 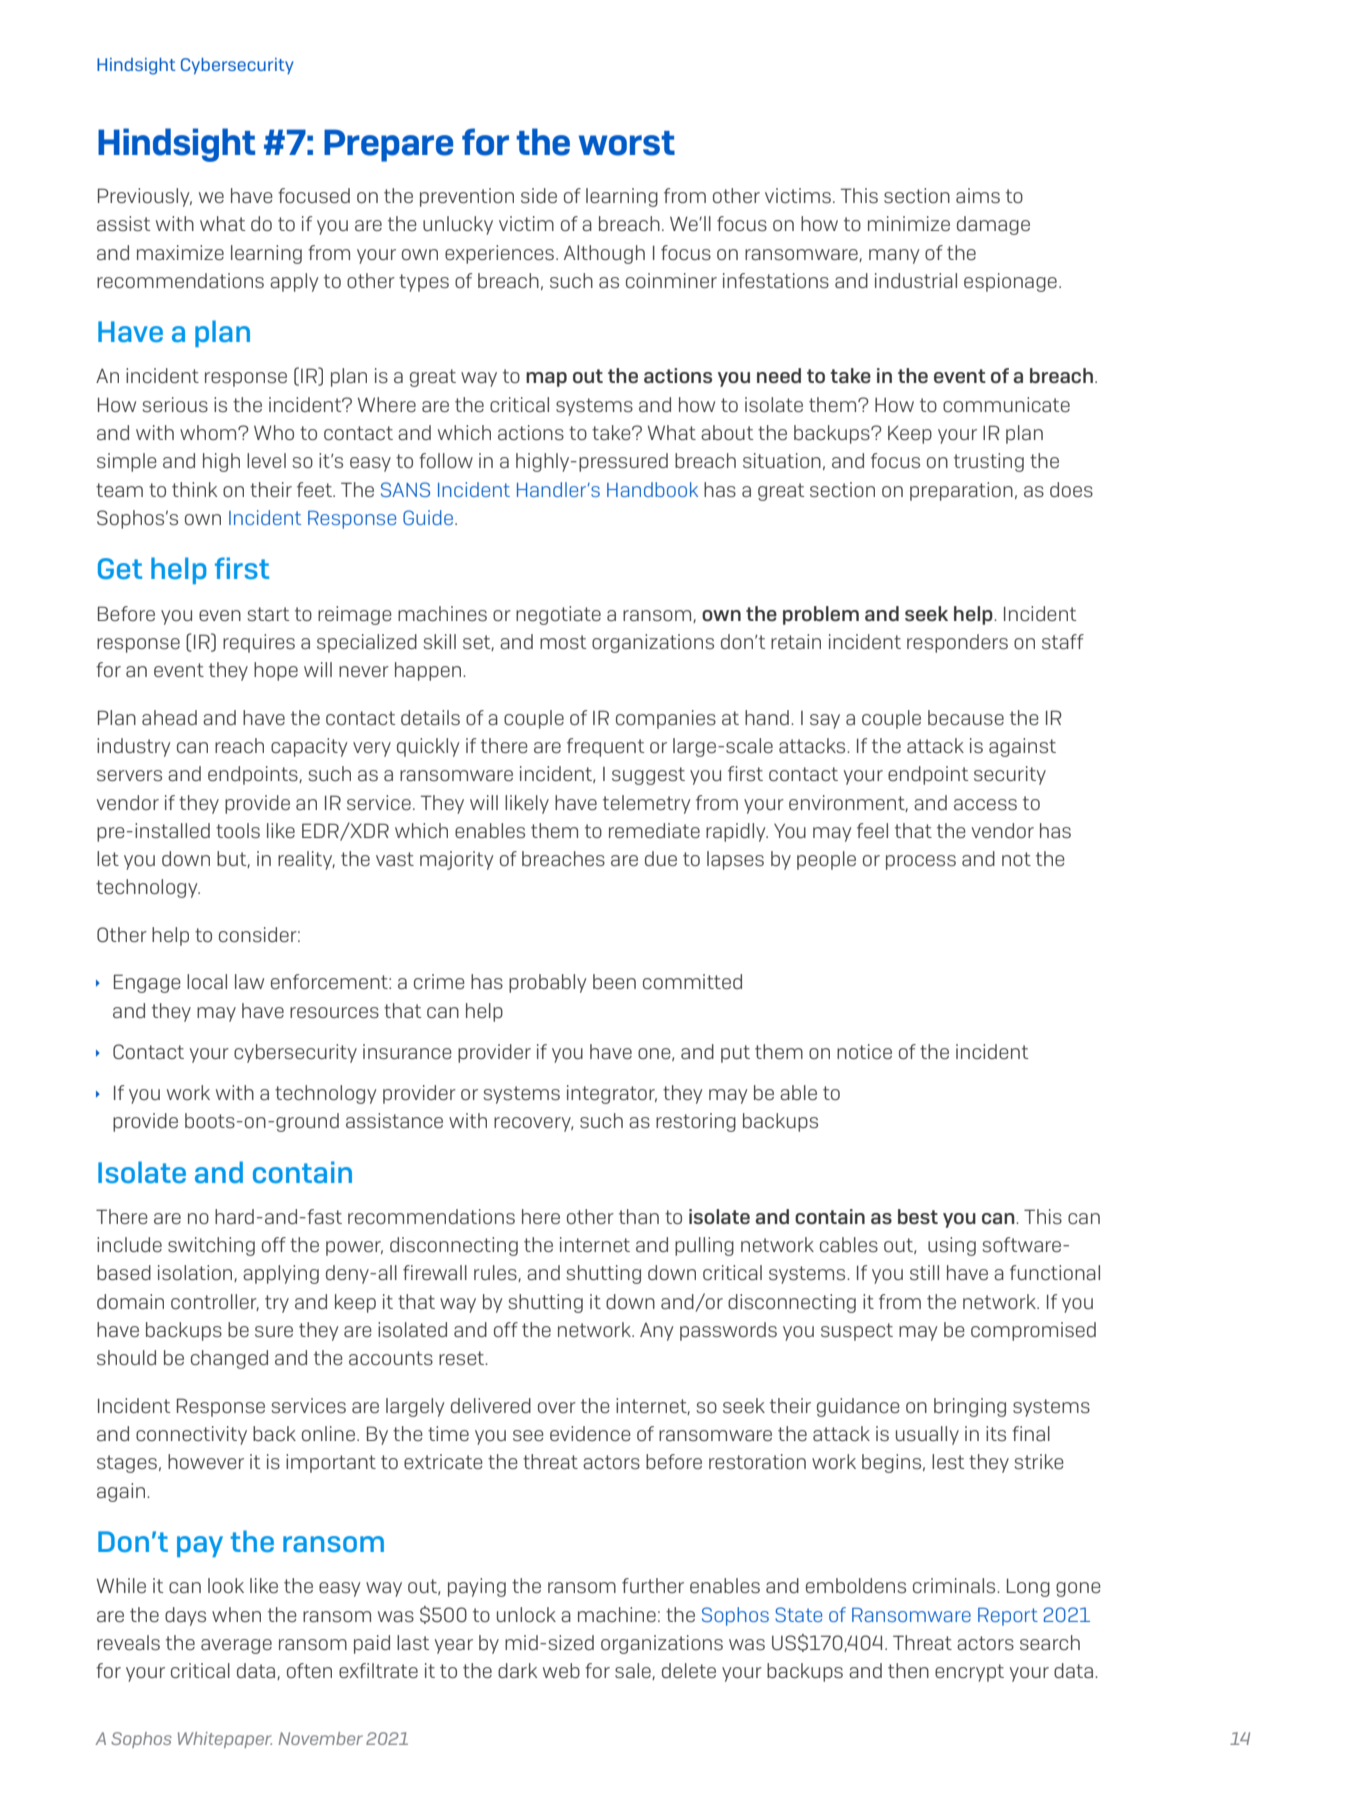 I want to click on switching, so click(x=211, y=1246).
